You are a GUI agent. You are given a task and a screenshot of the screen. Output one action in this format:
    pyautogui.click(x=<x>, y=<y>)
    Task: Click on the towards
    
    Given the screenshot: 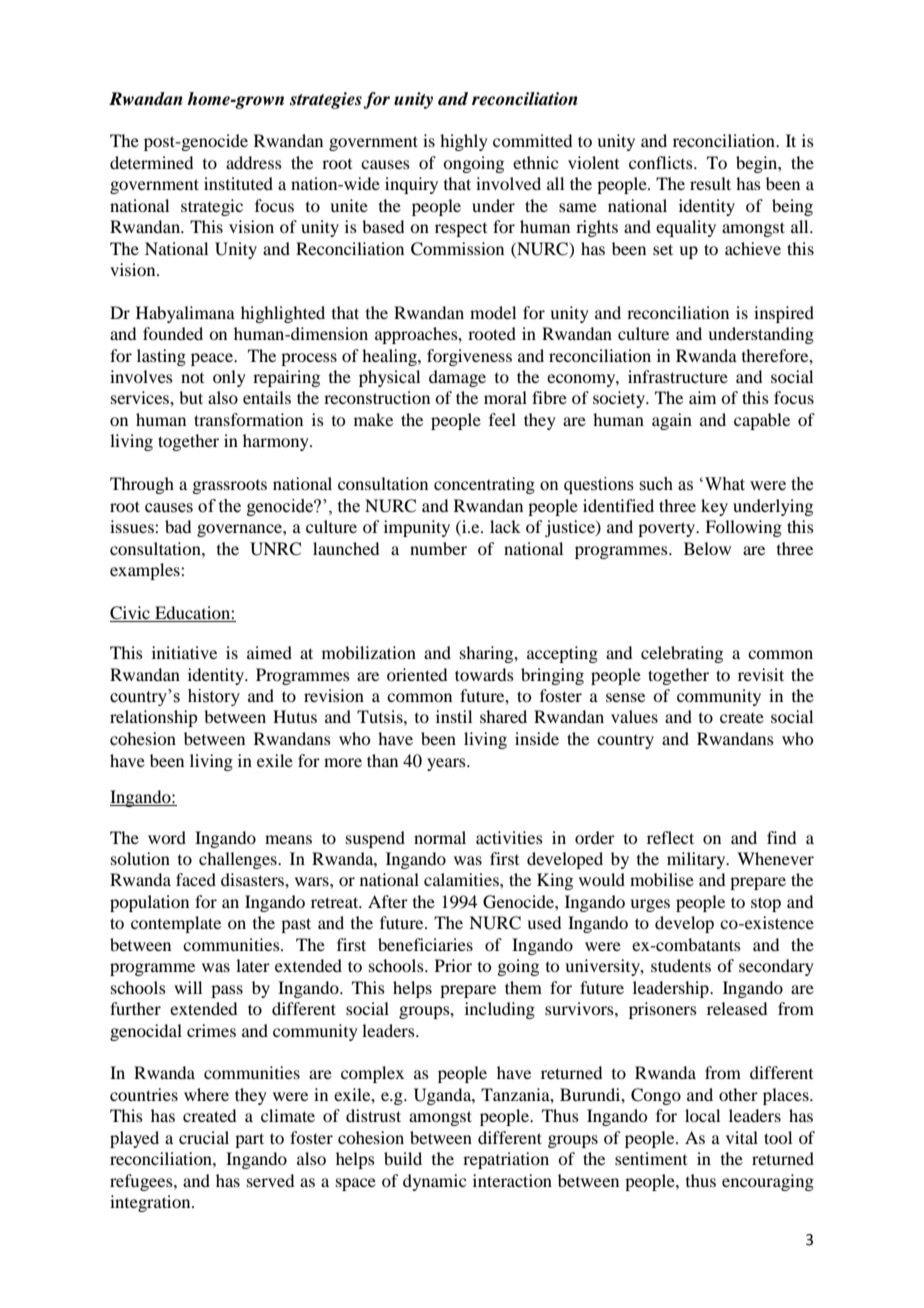 What is the action you would take?
    pyautogui.click(x=484, y=674)
